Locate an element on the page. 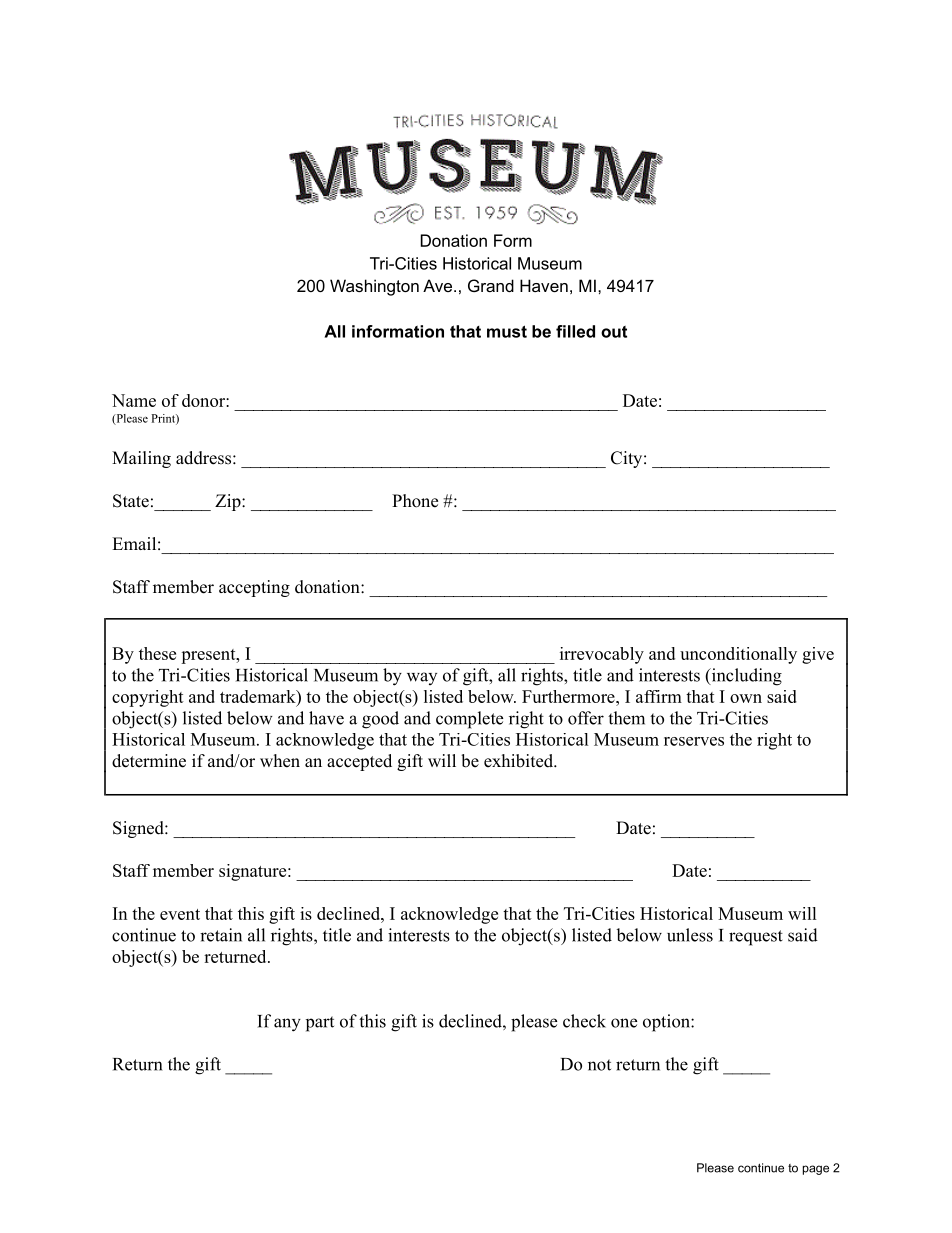  must is located at coordinates (507, 331).
